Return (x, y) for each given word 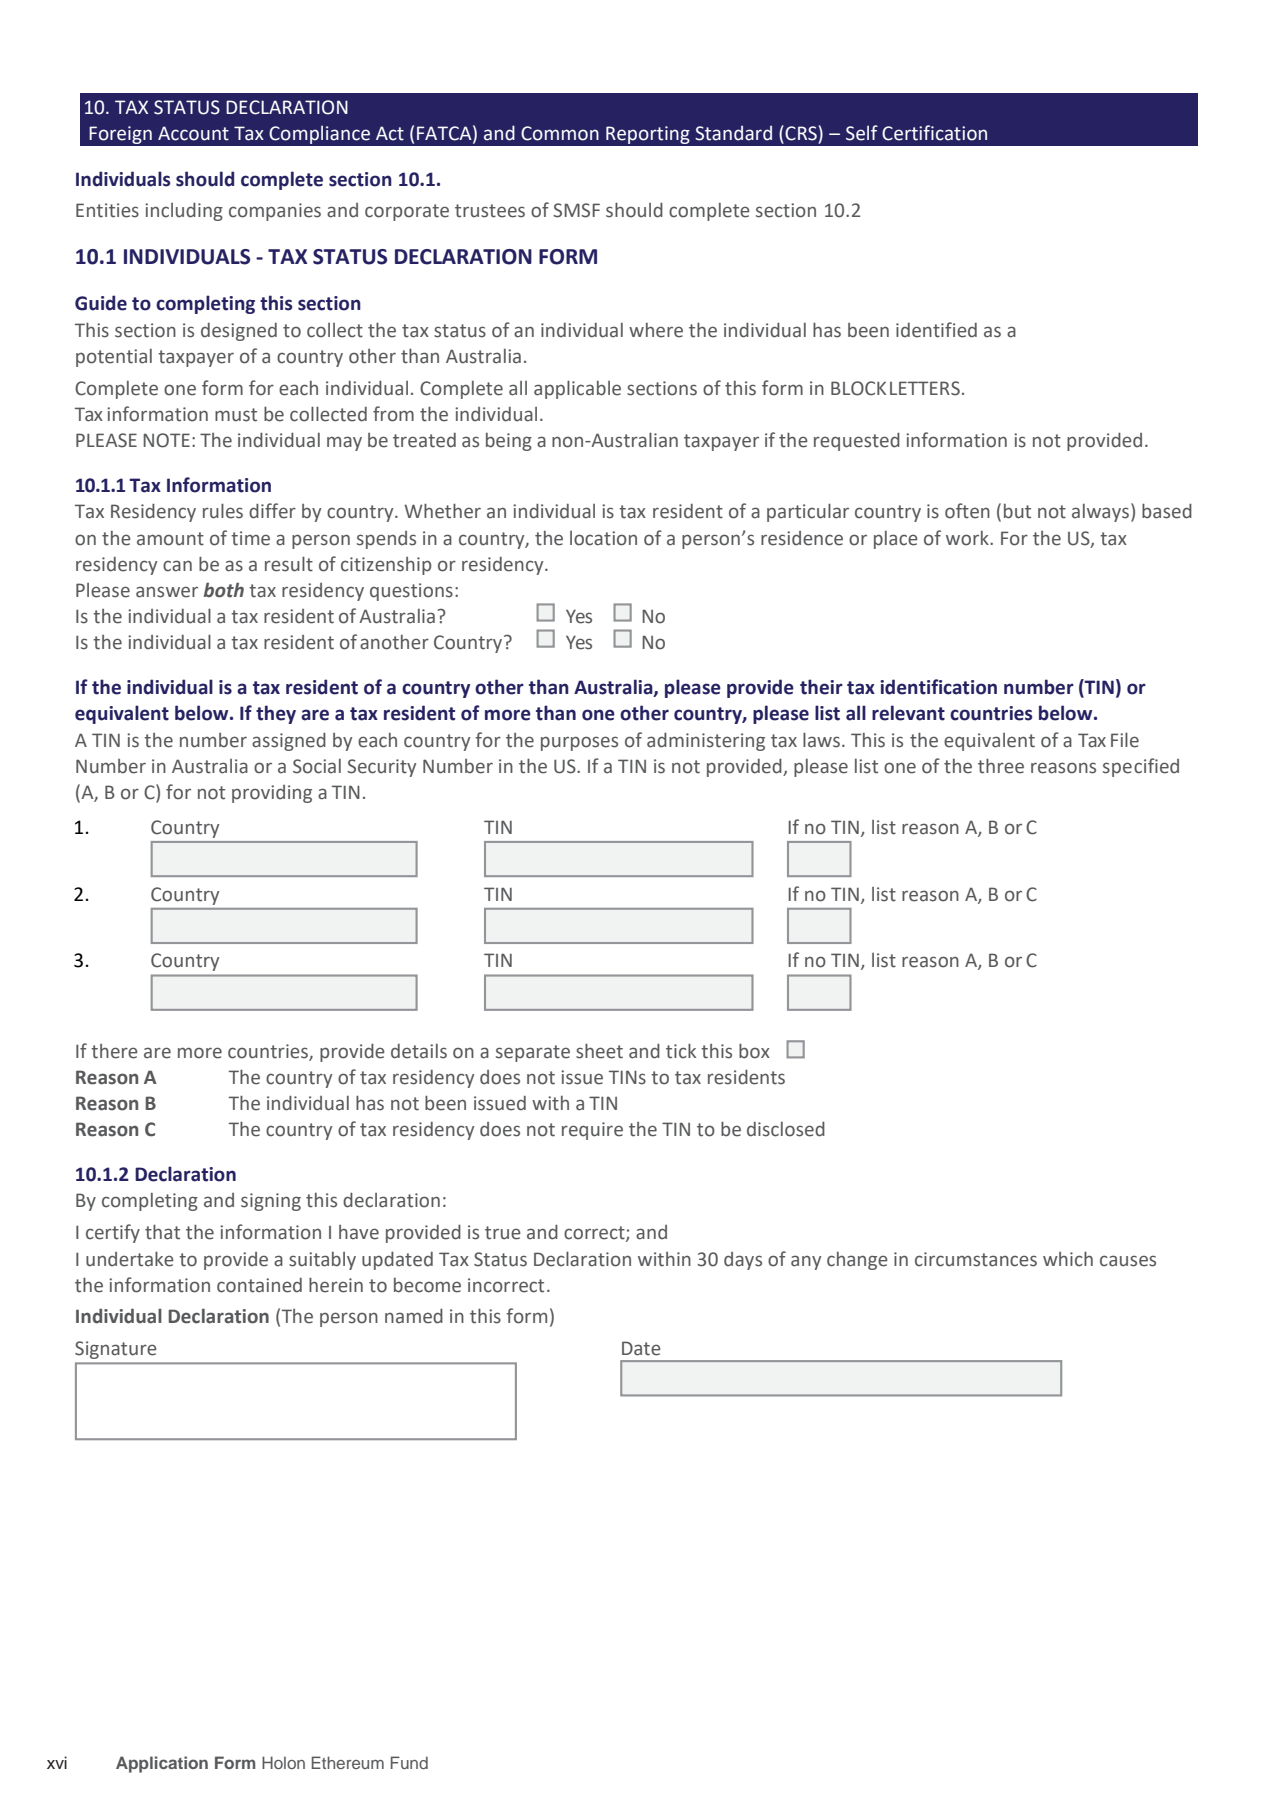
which (1068, 1259)
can (177, 566)
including (184, 211)
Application (162, 1764)
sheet (599, 1051)
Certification (934, 133)
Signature (116, 1350)
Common (560, 133)
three (1001, 766)
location (603, 538)
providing (272, 794)
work (968, 538)
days (743, 1261)
